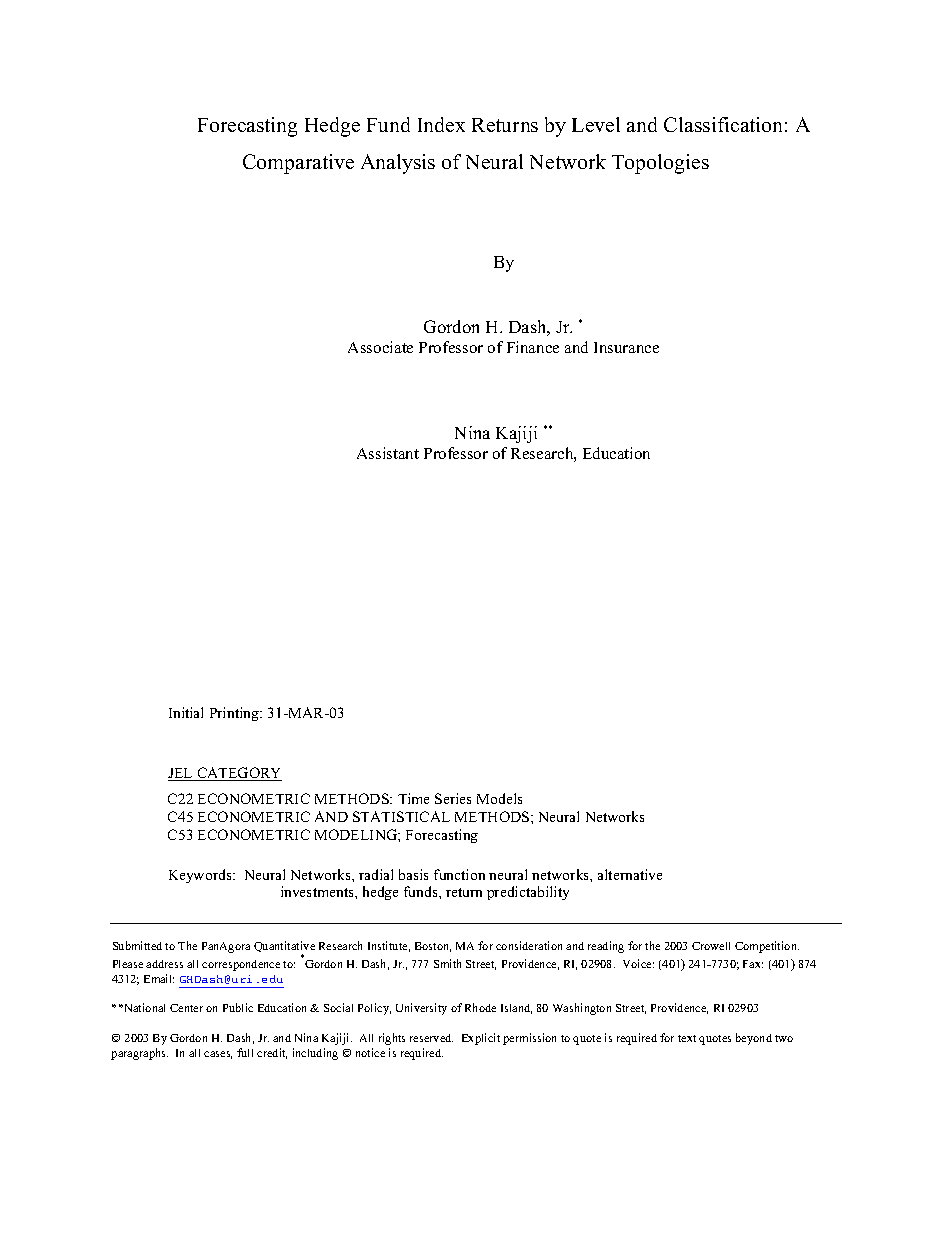  I want to click on text, so click(687, 1038).
